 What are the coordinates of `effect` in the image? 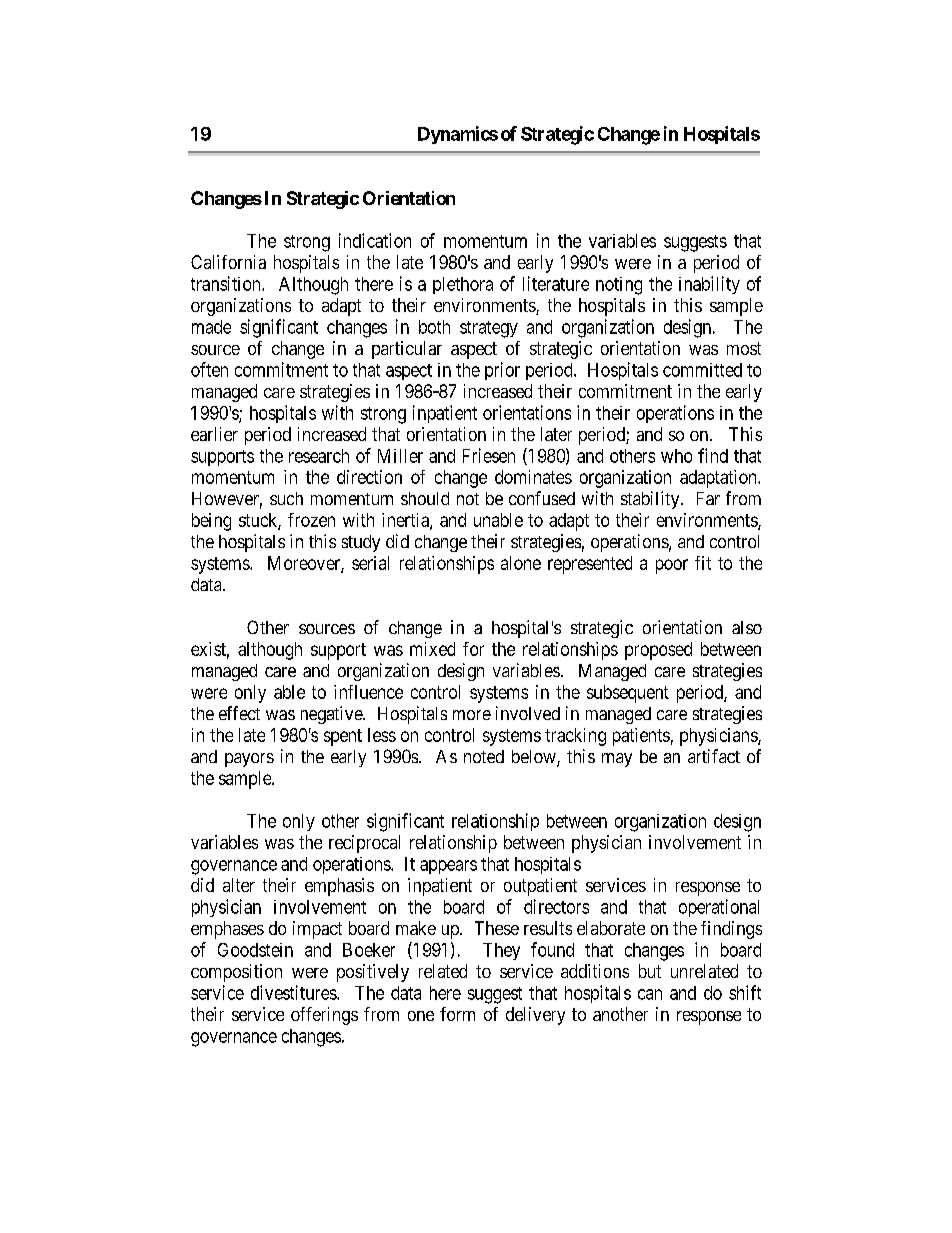 It's located at (239, 713).
